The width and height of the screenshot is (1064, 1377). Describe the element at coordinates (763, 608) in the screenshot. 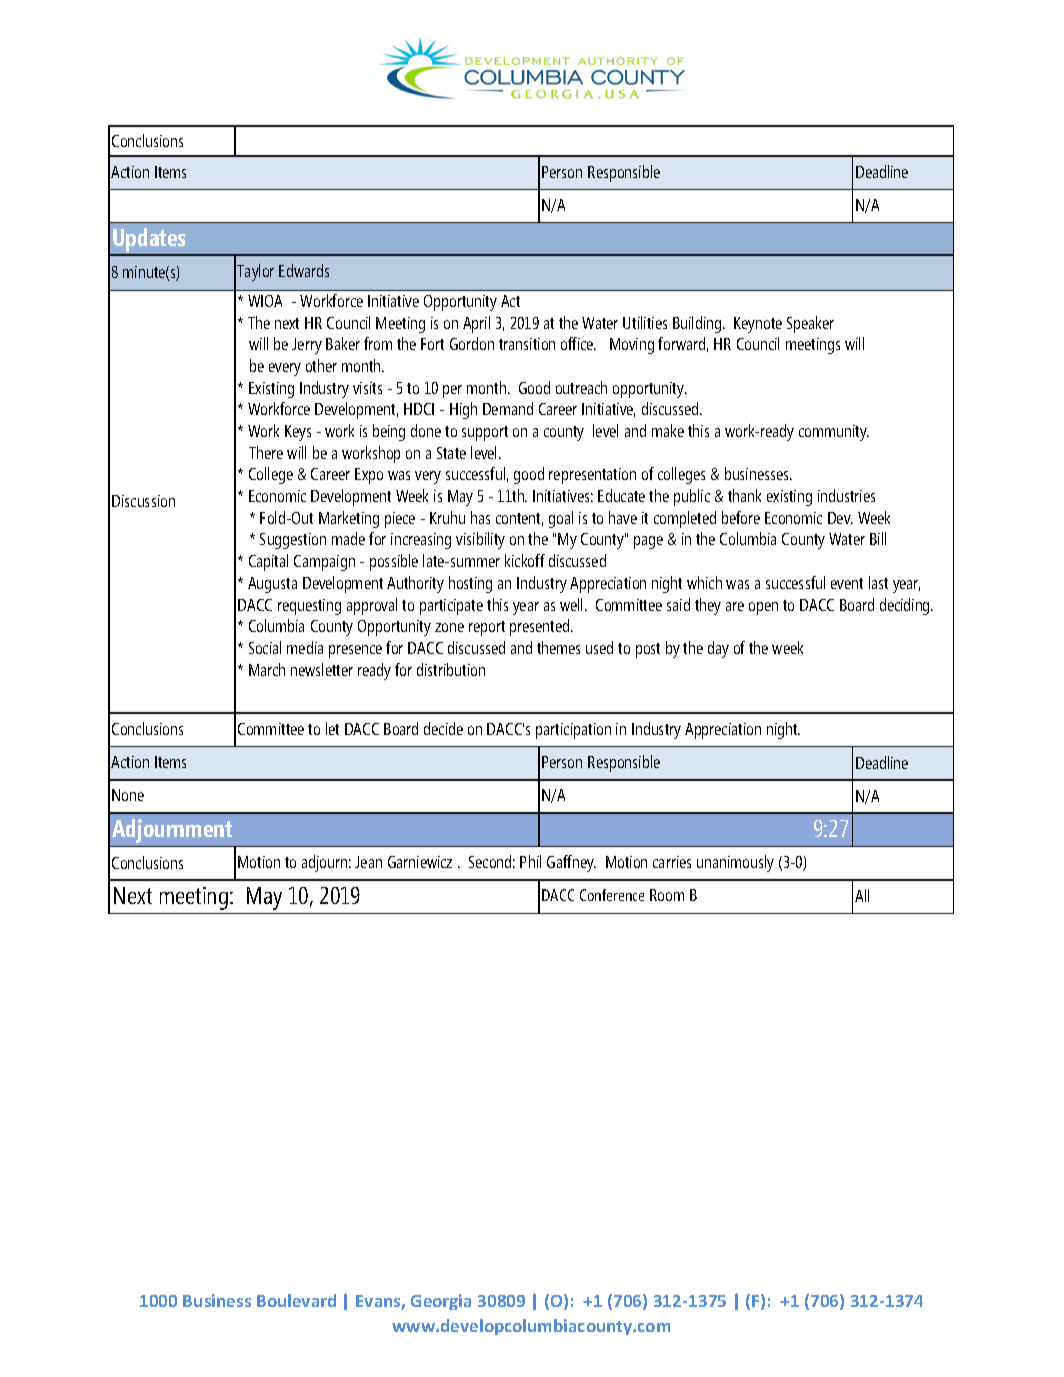

I see `open` at that location.
